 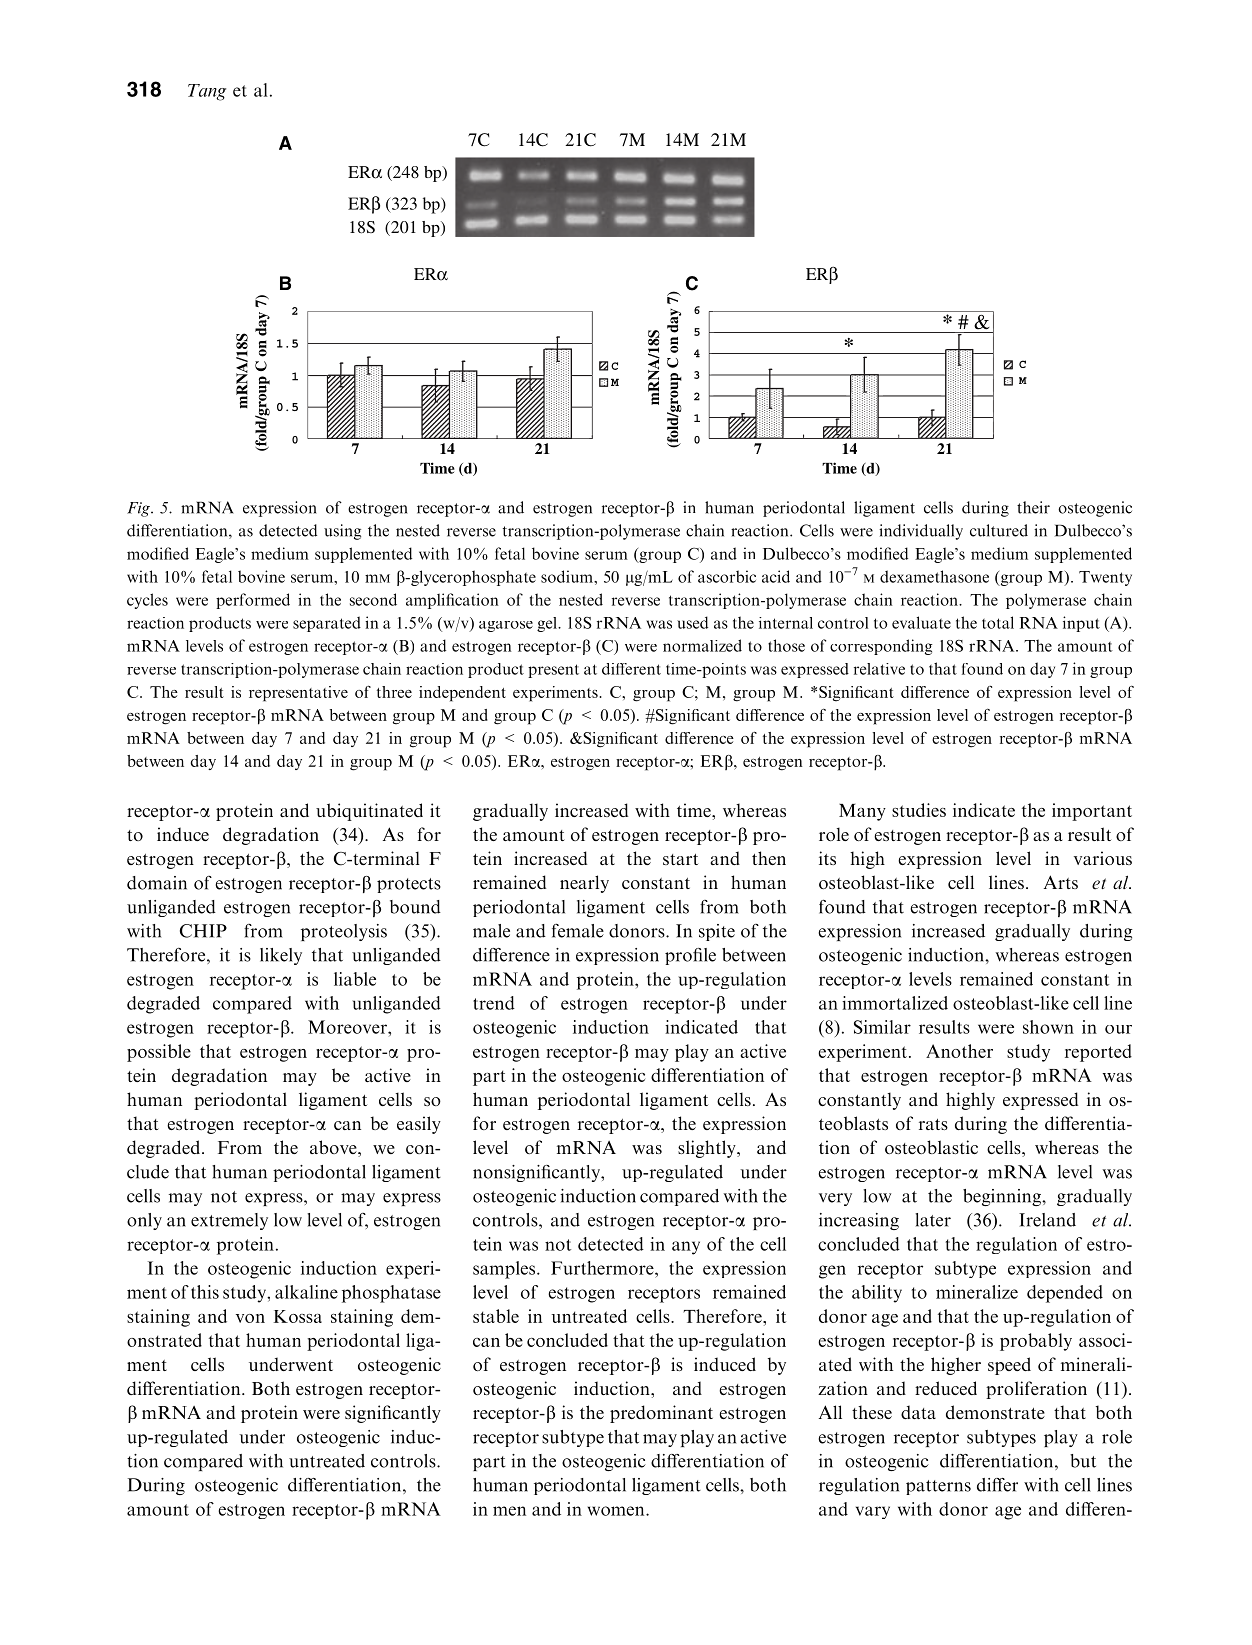 I want to click on trend, so click(x=494, y=1003).
